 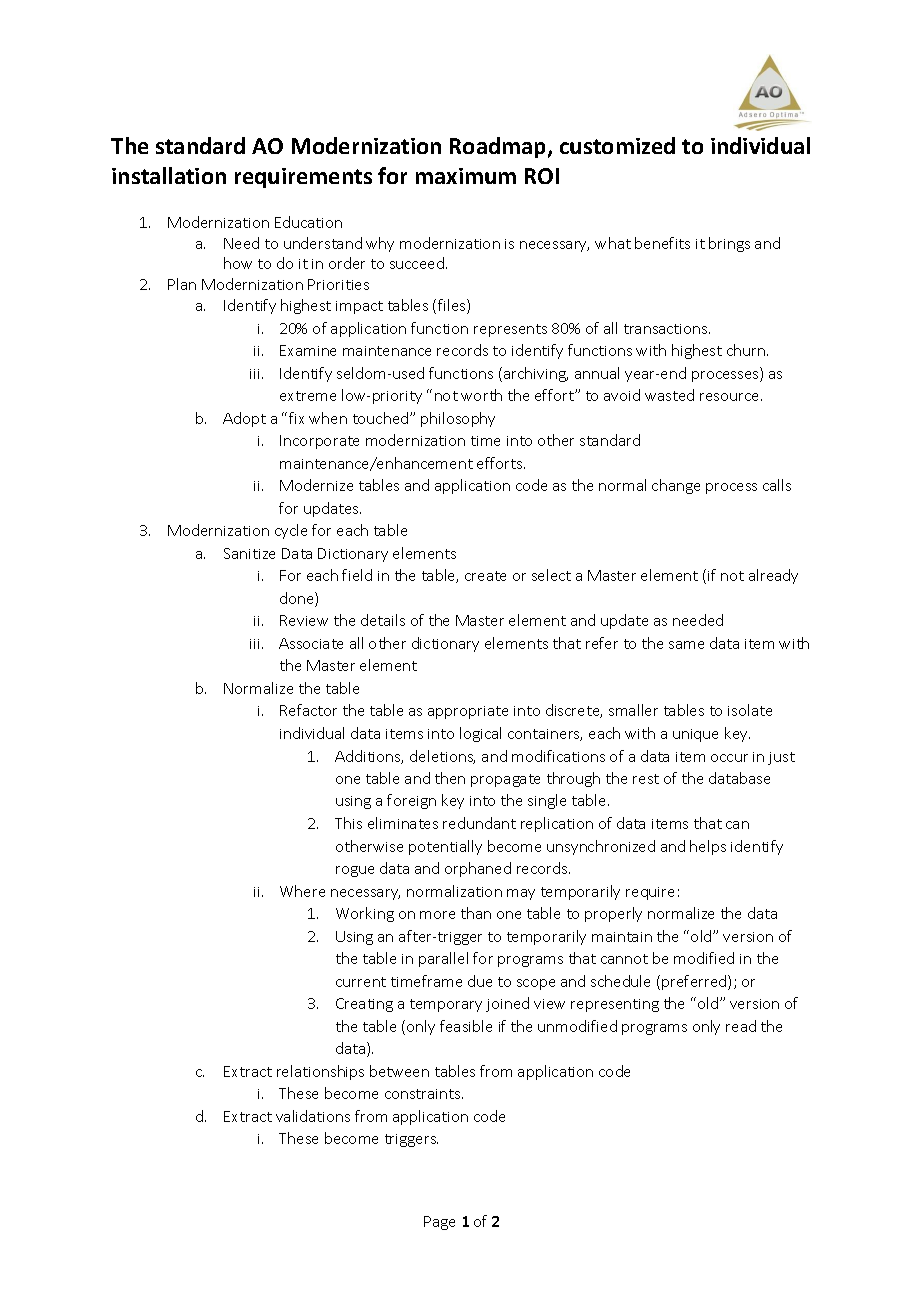 I want to click on installation, so click(x=169, y=175).
